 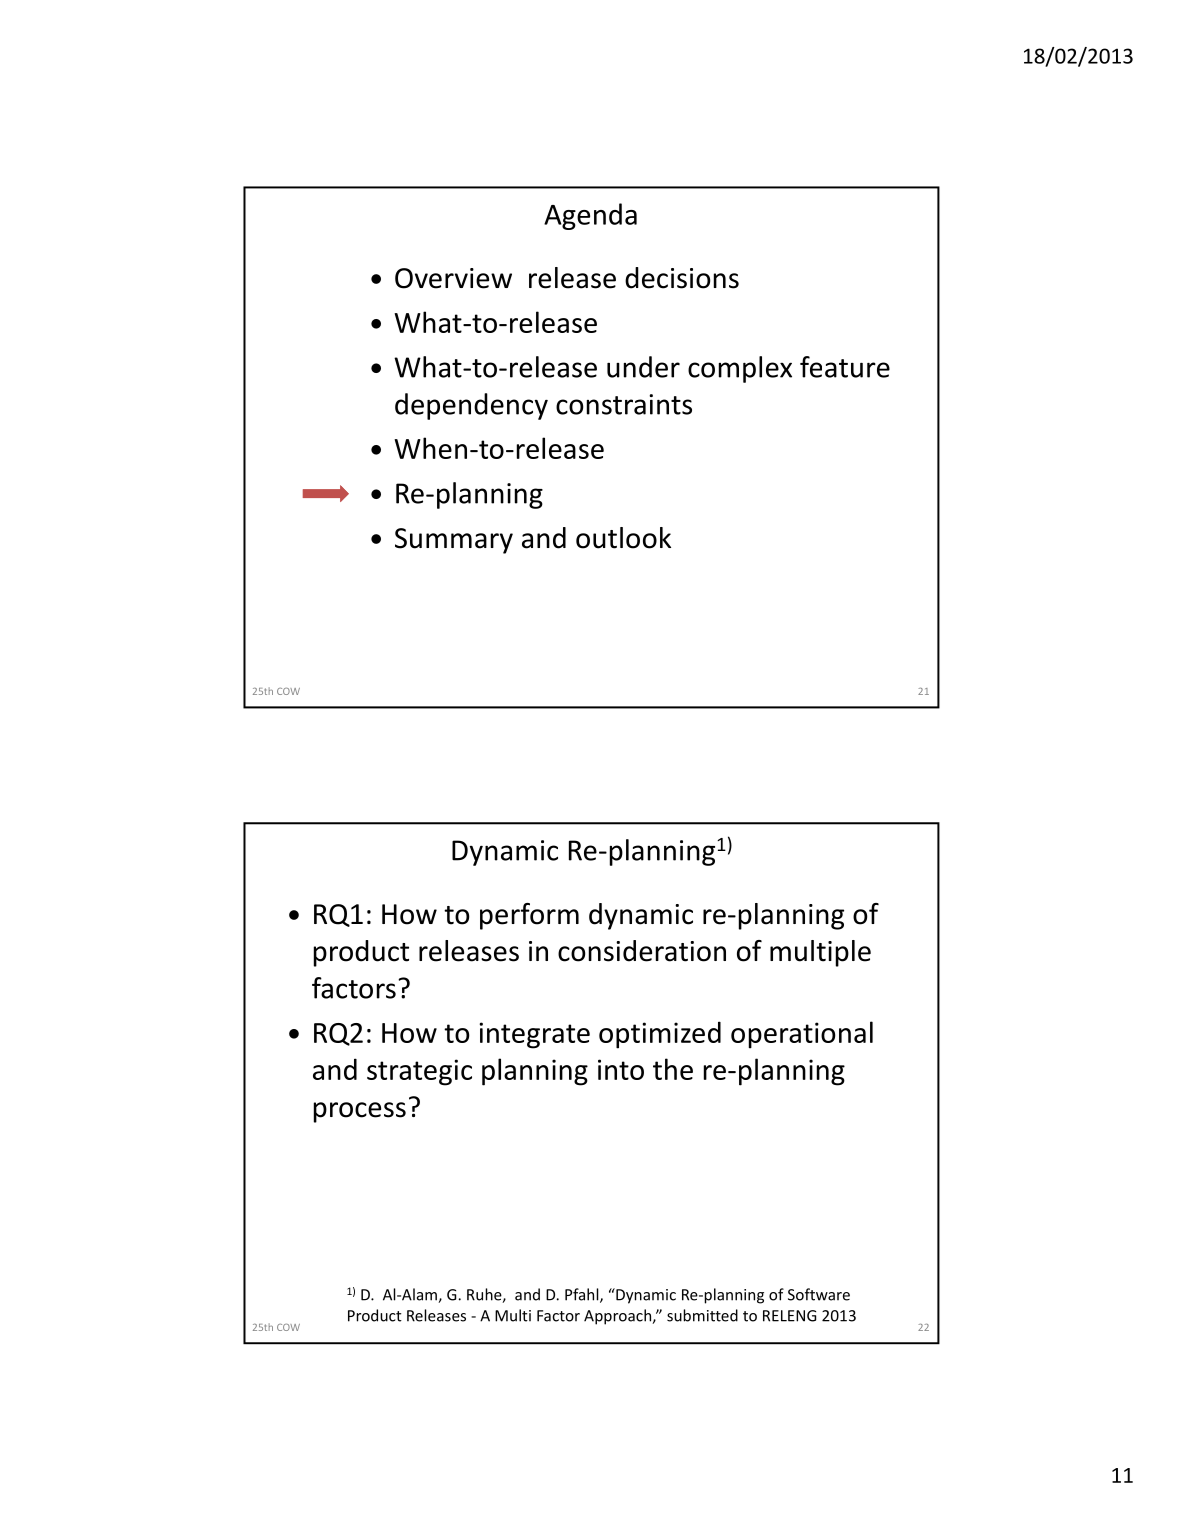 What do you see at coordinates (624, 404) in the document?
I see `constraints` at bounding box center [624, 404].
